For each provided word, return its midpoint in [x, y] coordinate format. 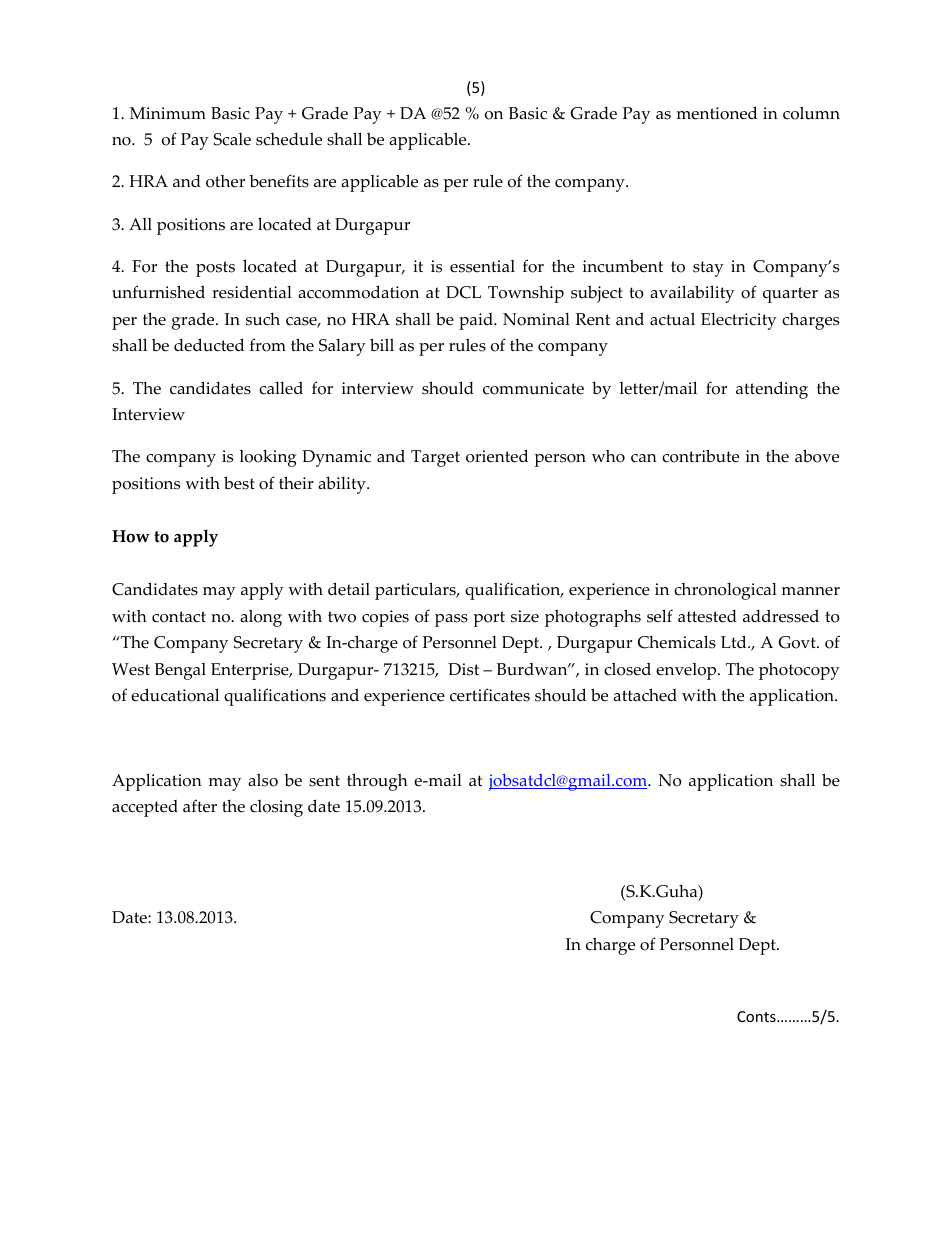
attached [645, 695]
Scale [232, 139]
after [200, 806]
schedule [289, 139]
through [377, 782]
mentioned [717, 113]
